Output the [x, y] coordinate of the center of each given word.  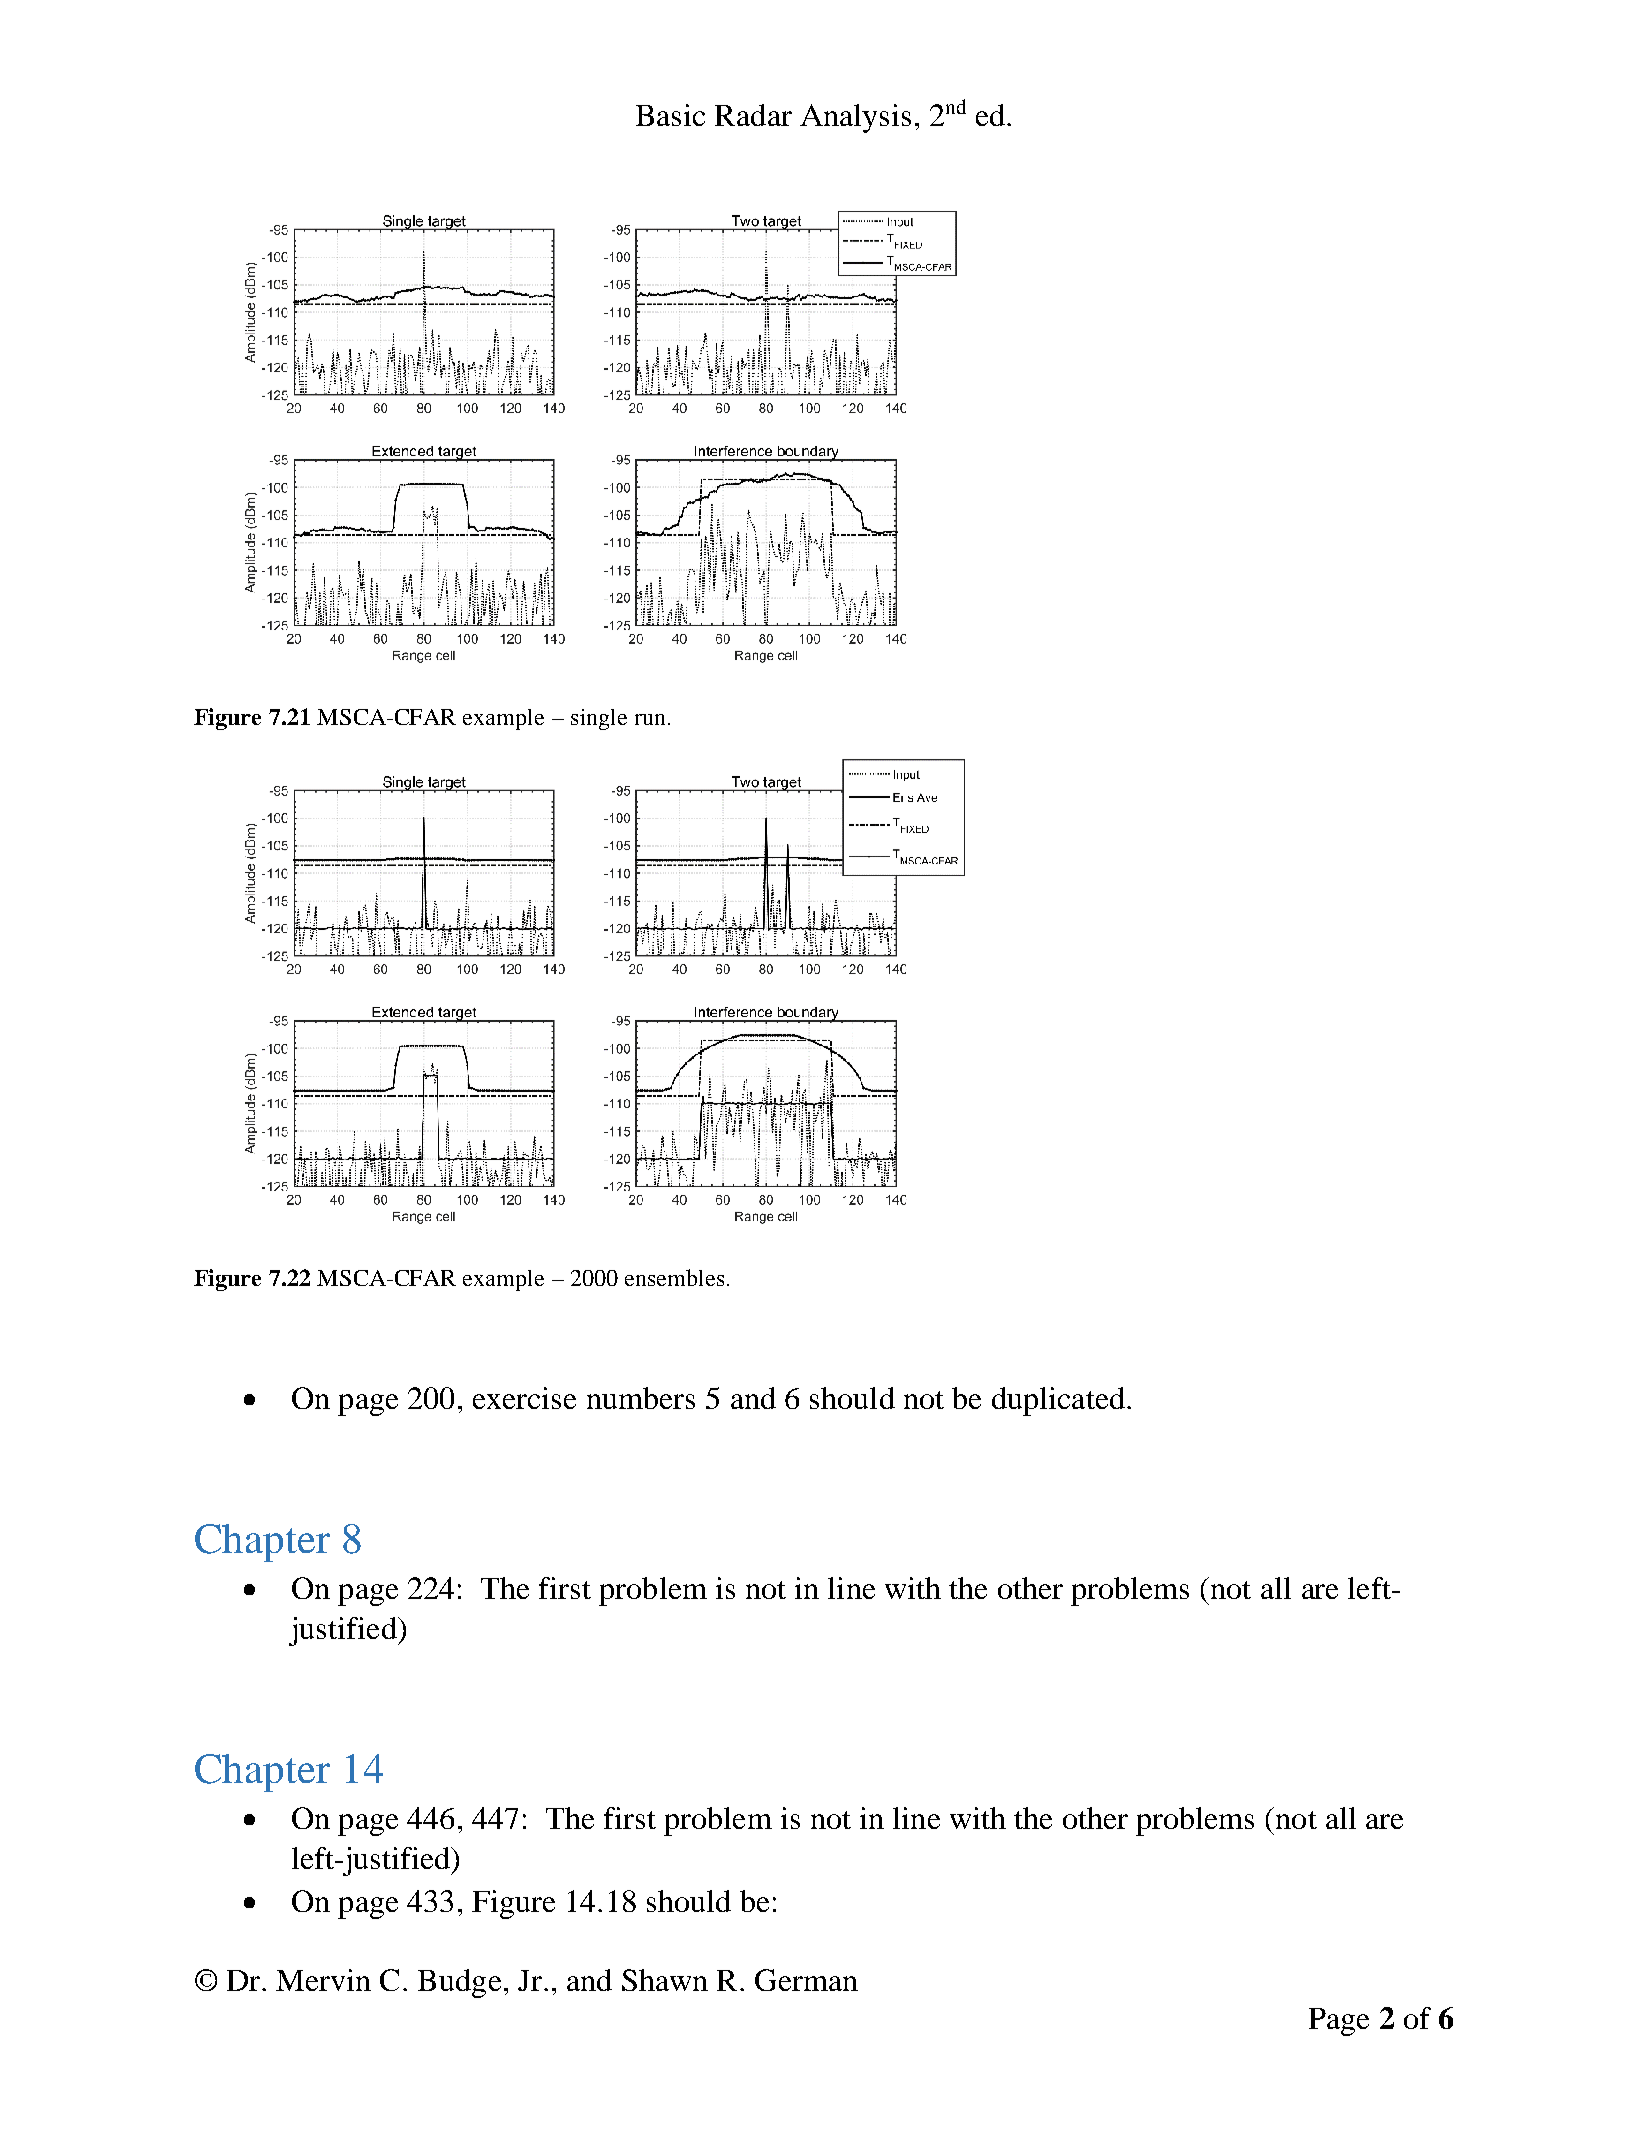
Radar [753, 115]
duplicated [1058, 1401]
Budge [459, 1983]
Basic [670, 115]
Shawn [665, 1980]
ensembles [674, 1277]
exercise [524, 1398]
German [806, 1980]
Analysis [855, 118]
